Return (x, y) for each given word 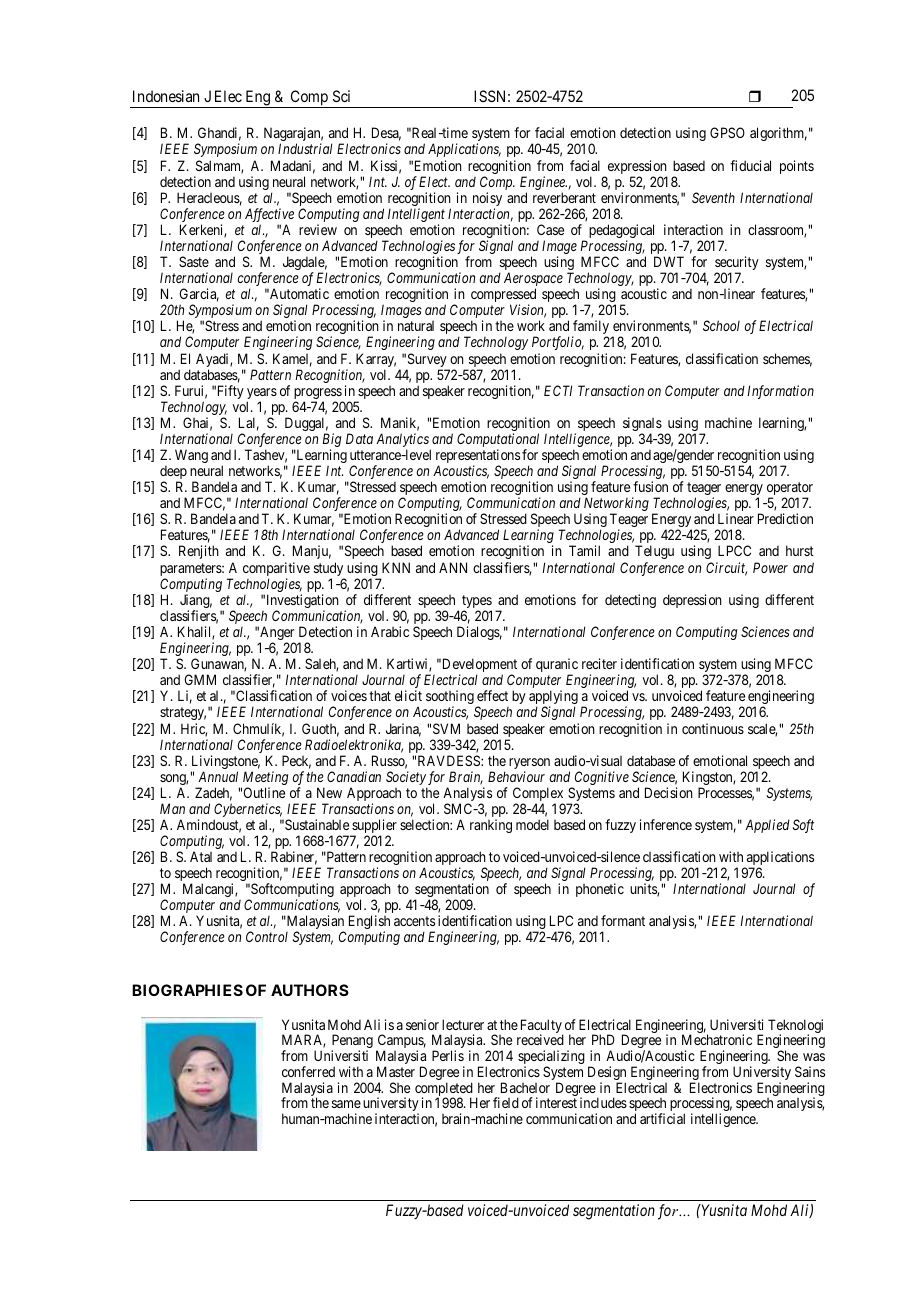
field (506, 1102)
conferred (308, 1071)
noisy (487, 200)
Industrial (305, 148)
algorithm (778, 134)
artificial (662, 1118)
